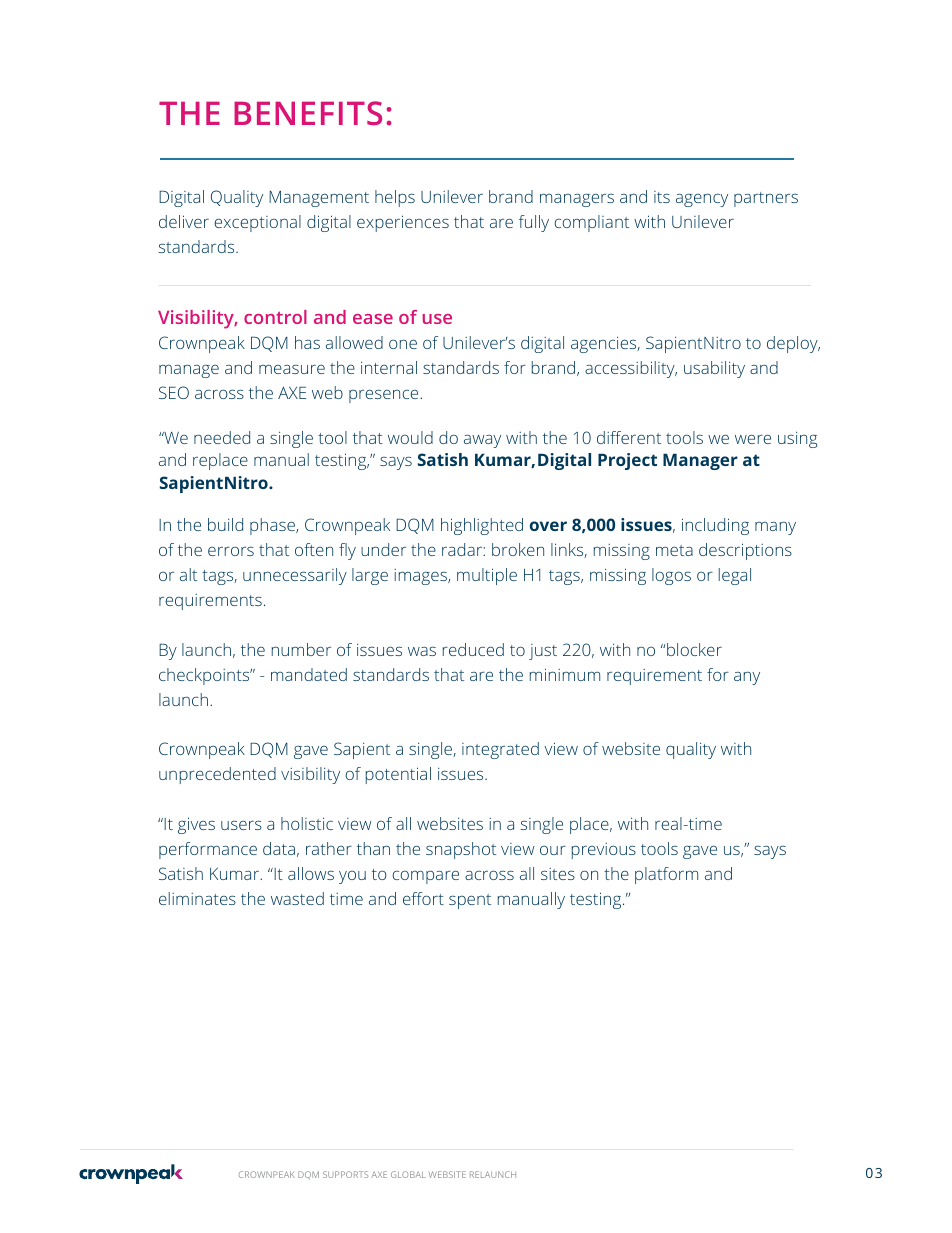 The height and width of the screenshot is (1233, 952). I want to click on users, so click(241, 825).
